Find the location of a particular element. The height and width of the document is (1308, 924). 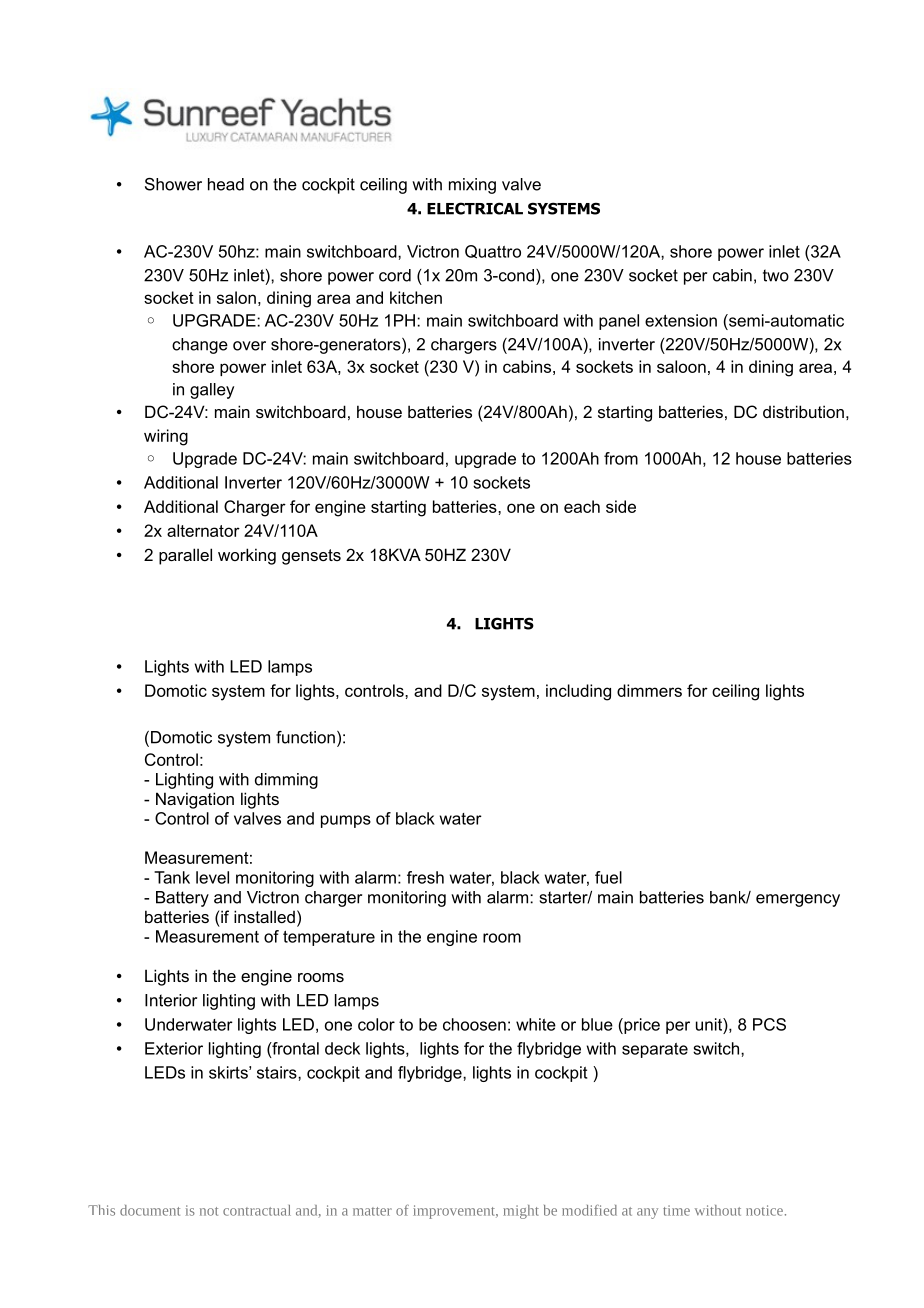

dimmers is located at coordinates (649, 690).
